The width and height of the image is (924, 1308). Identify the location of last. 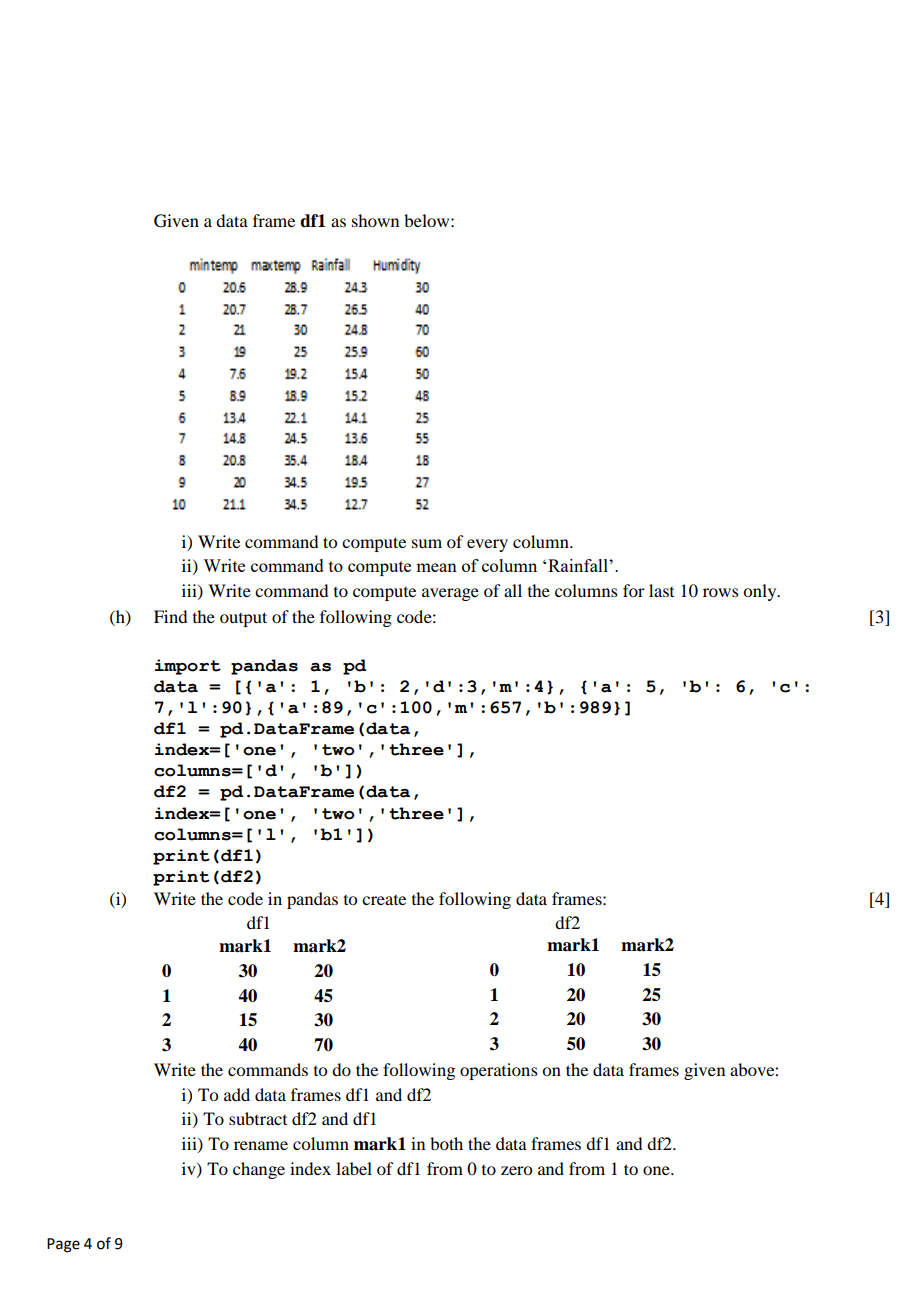
(661, 590).
